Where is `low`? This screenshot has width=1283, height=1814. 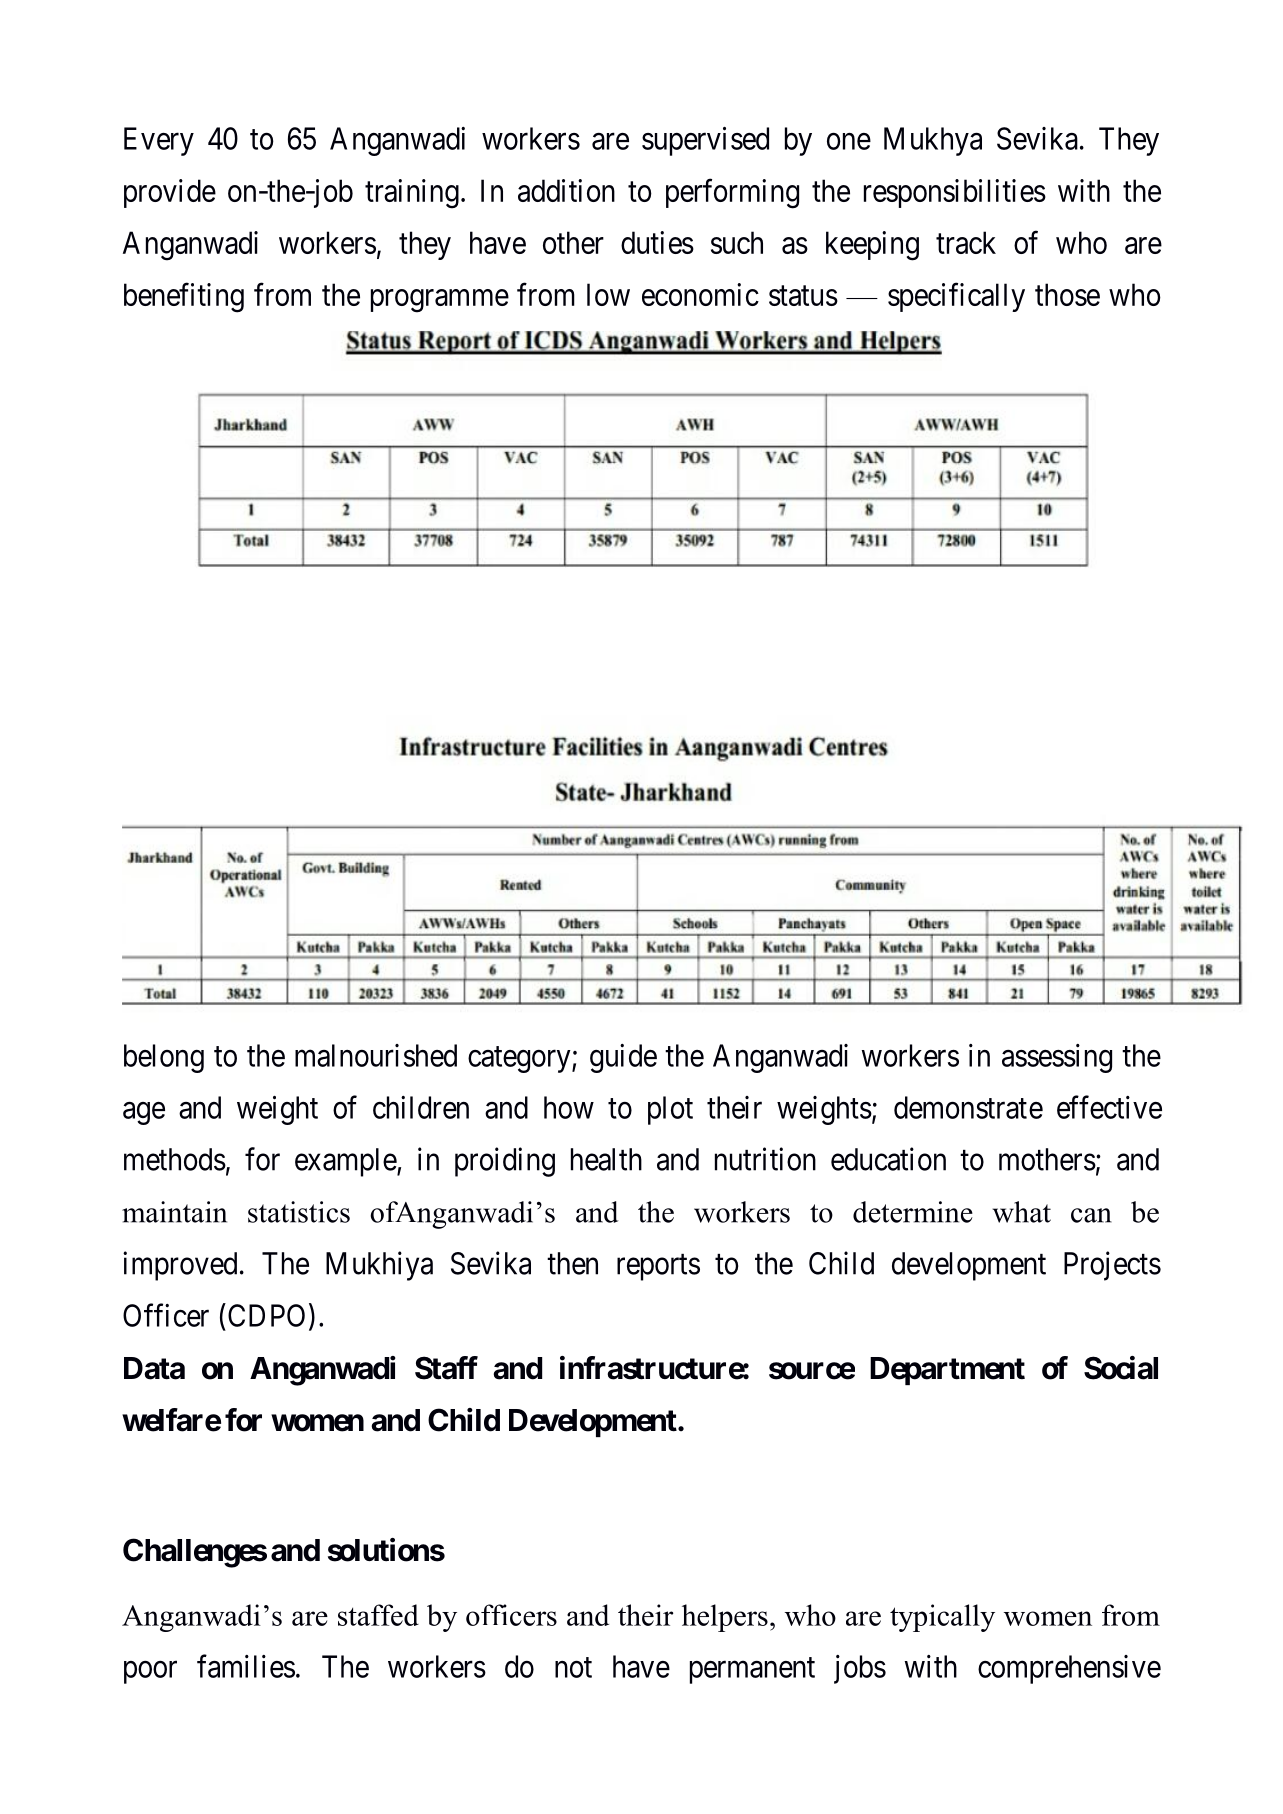
low is located at coordinates (608, 294).
